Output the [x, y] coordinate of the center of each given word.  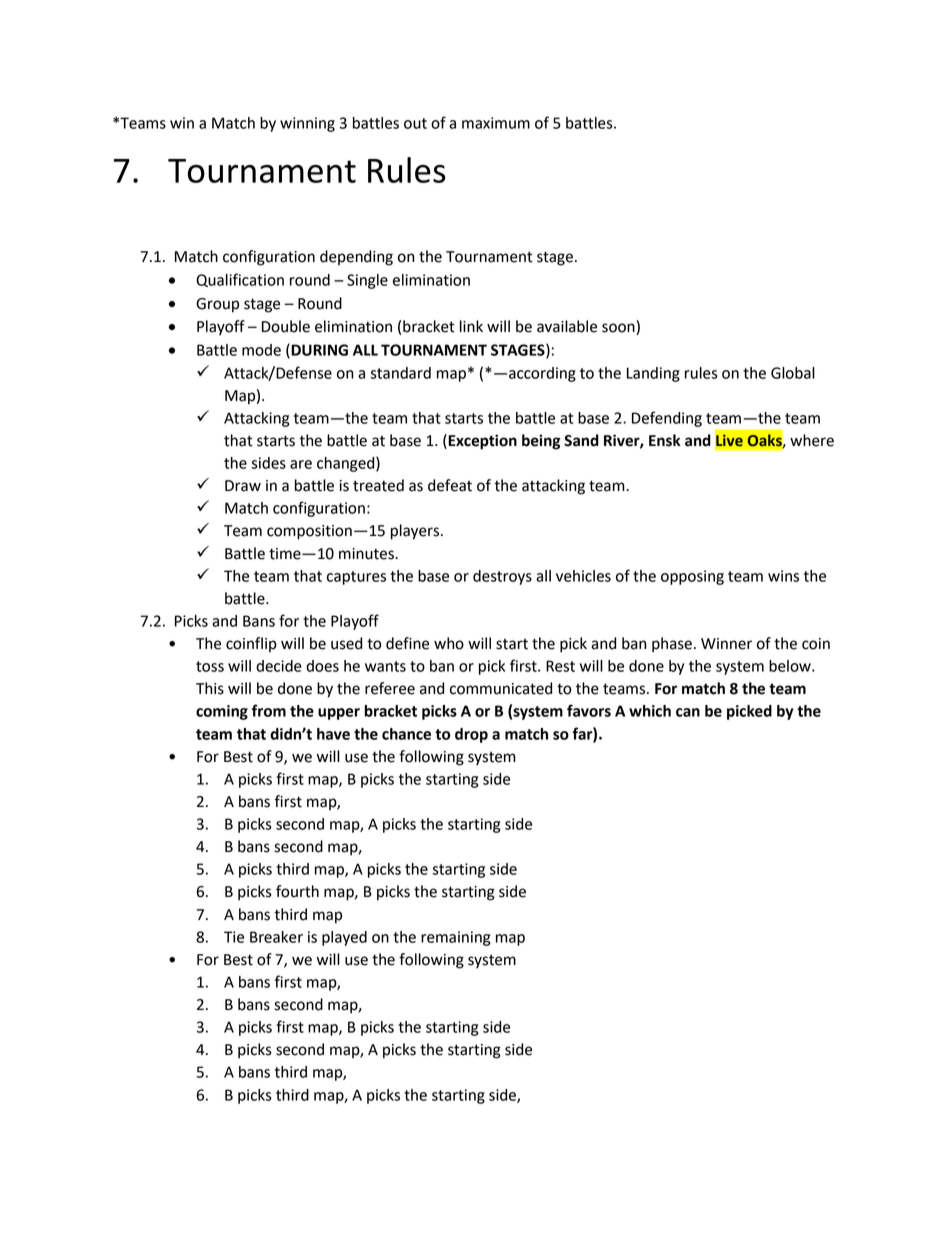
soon [619, 329]
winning [307, 124]
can [688, 712]
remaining [455, 938]
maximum [496, 123]
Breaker [276, 937]
